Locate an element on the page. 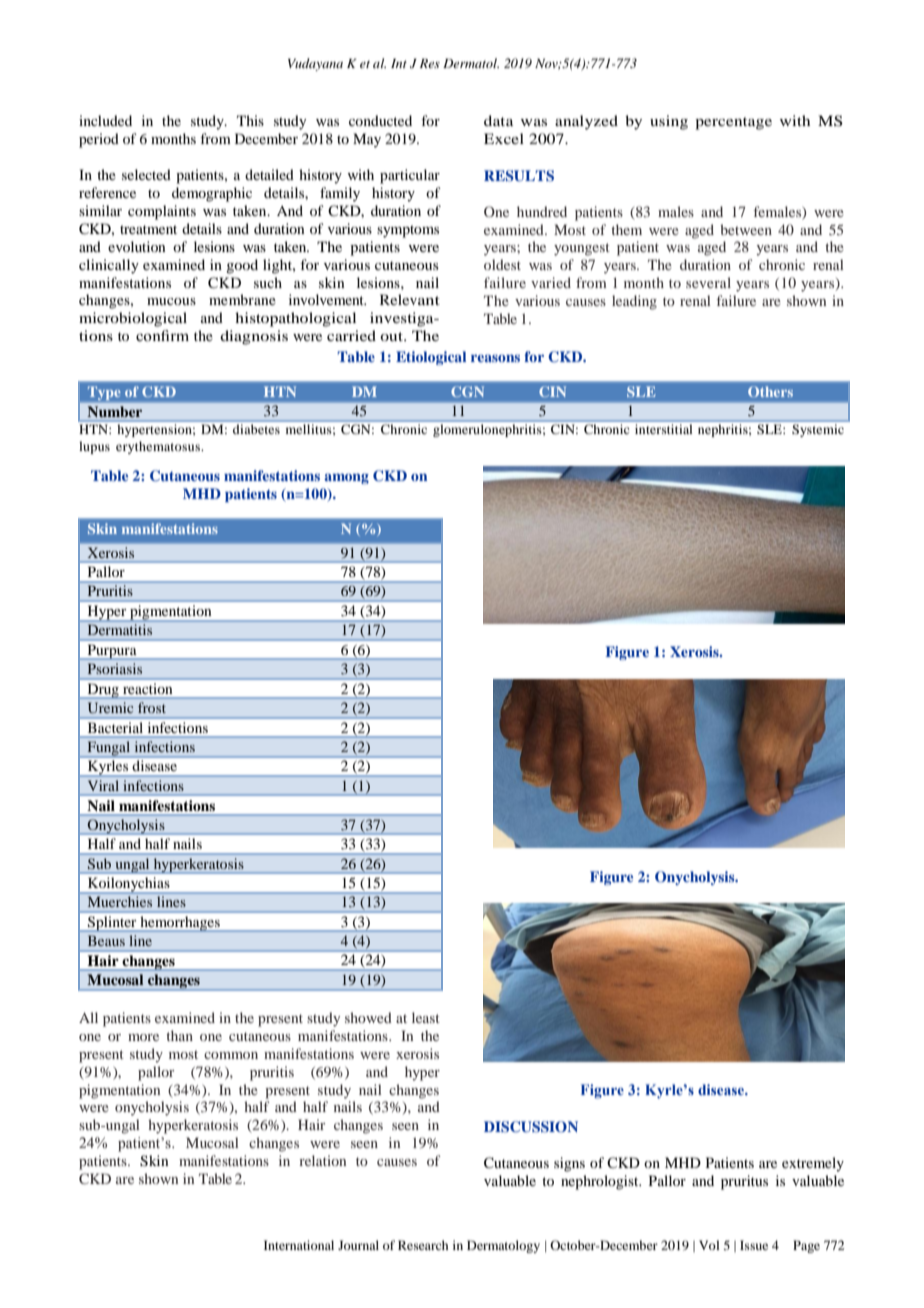 This page has height=1308, width=924. selected is located at coordinates (146, 174).
